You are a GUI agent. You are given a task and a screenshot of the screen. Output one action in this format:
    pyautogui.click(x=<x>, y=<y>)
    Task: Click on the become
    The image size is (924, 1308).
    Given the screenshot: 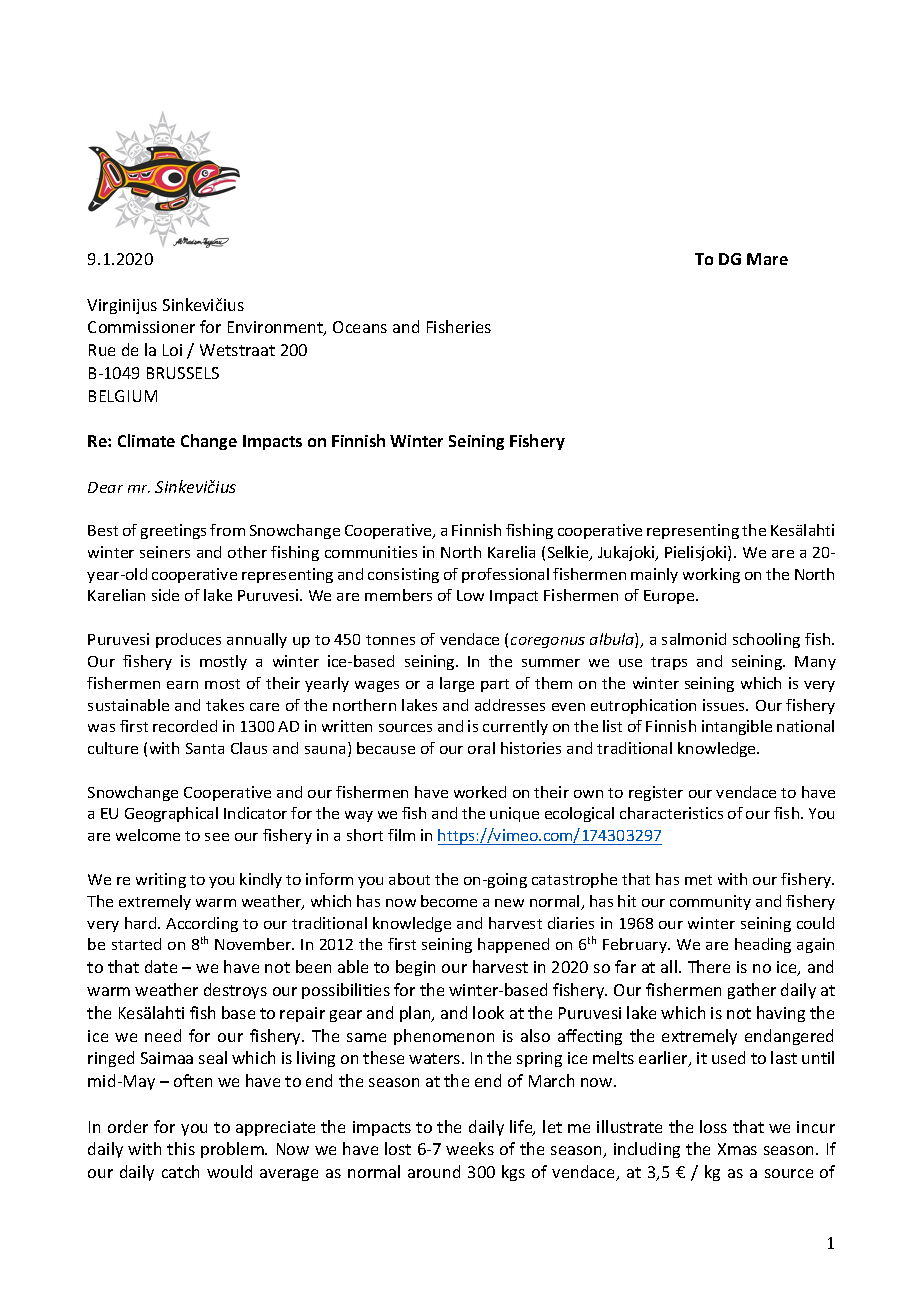 What is the action you would take?
    pyautogui.click(x=449, y=901)
